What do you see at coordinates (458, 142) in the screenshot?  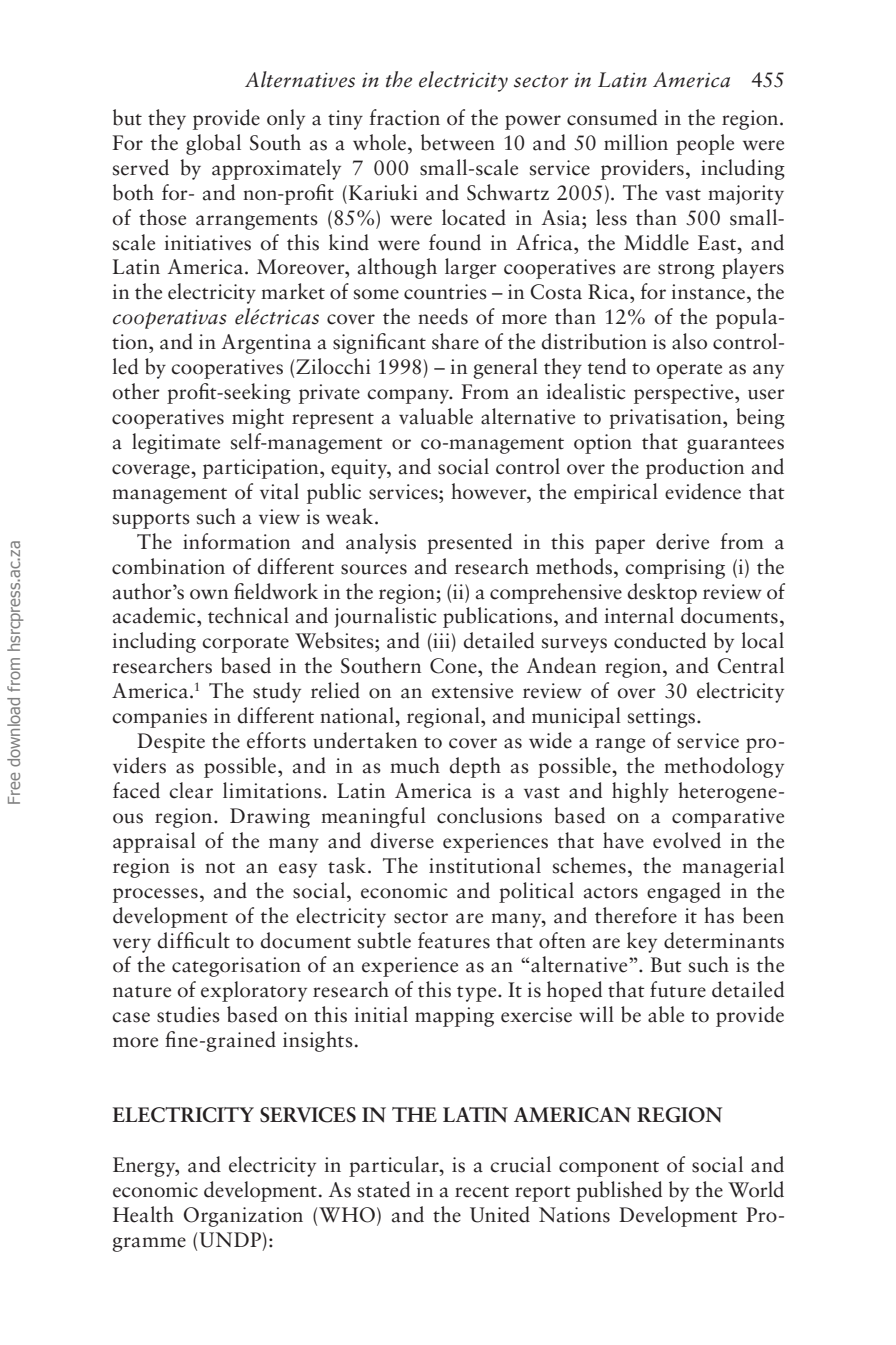 I see `between` at bounding box center [458, 142].
